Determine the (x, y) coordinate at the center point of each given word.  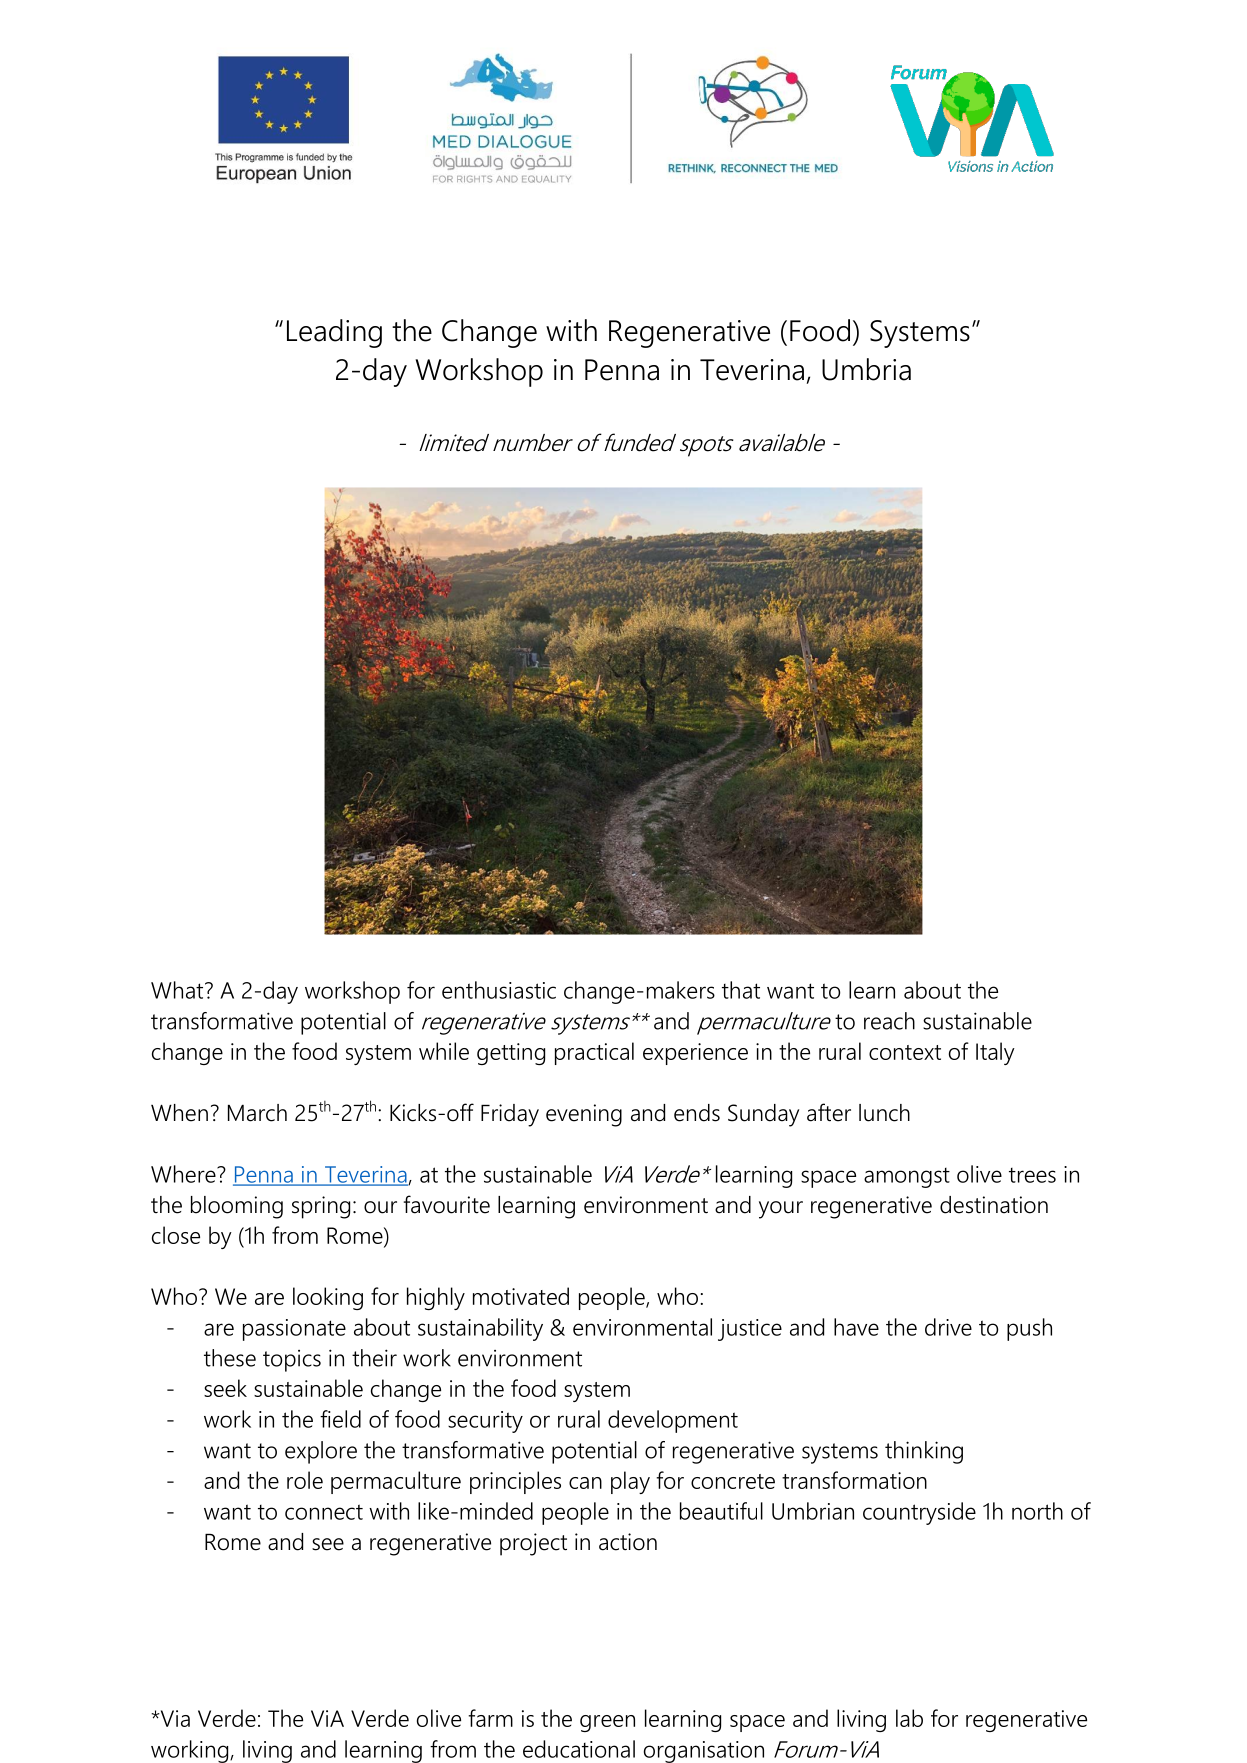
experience (695, 1054)
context (905, 1052)
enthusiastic (499, 990)
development (673, 1421)
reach (889, 1021)
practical (594, 1053)
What (178, 990)
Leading (334, 333)
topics (292, 1361)
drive (948, 1327)
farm (490, 1718)
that (741, 990)
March (257, 1113)
